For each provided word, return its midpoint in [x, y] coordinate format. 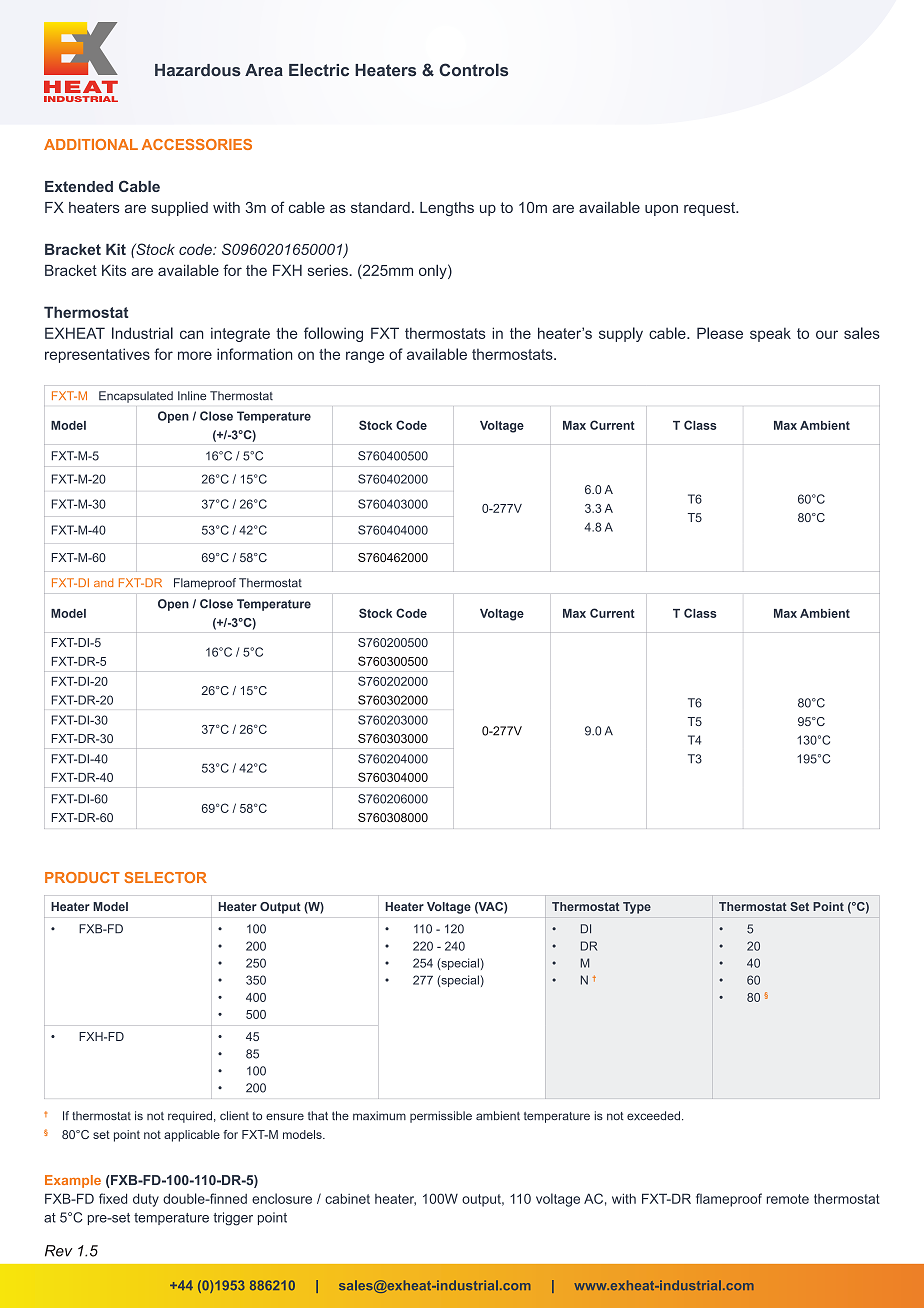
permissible [441, 1117]
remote [788, 1199]
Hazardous [198, 70]
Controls [473, 70]
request [710, 209]
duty [146, 1200]
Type [637, 908]
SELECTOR [166, 877]
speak [770, 334]
